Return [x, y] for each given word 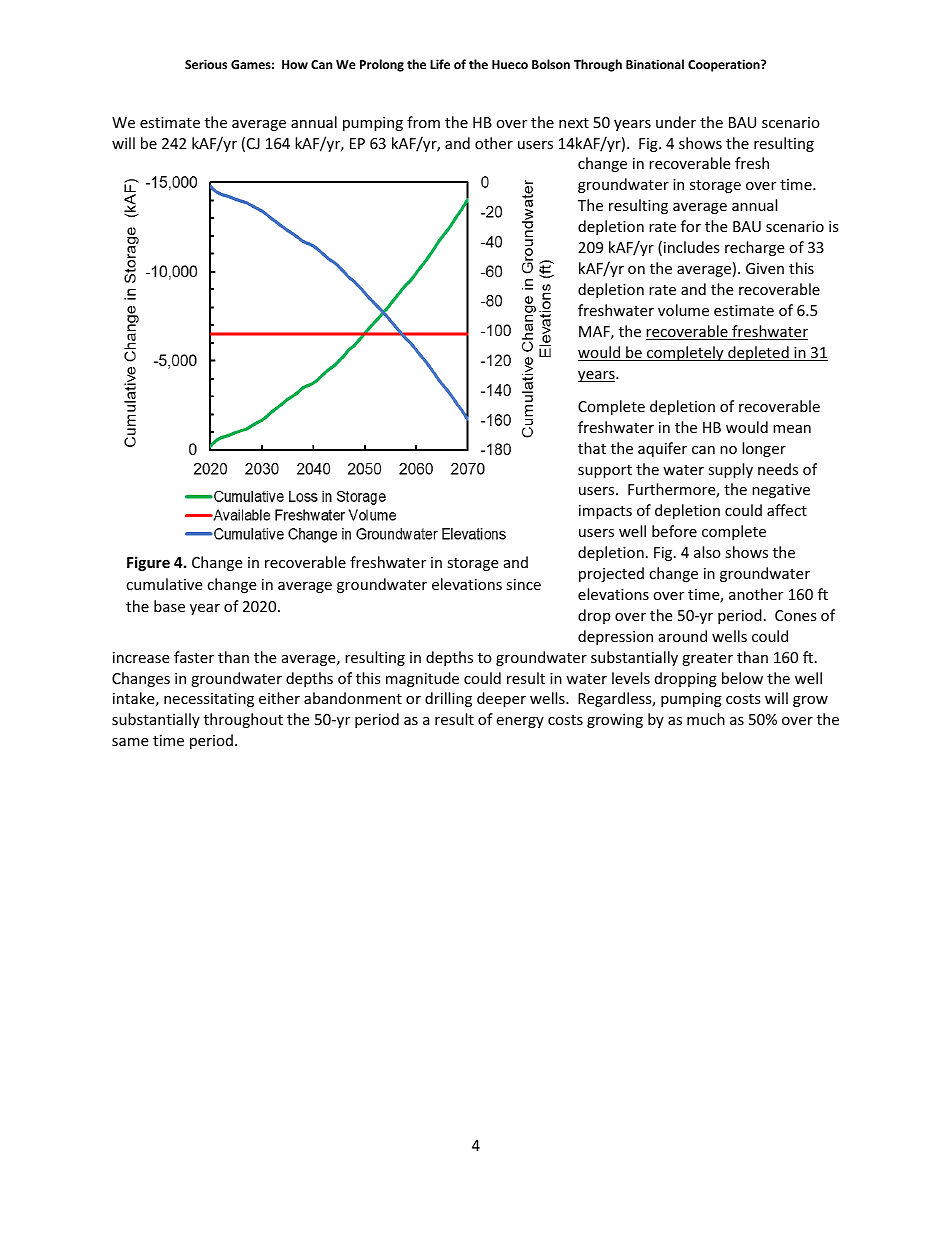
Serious [206, 64]
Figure [148, 563]
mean [792, 429]
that [592, 448]
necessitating [209, 700]
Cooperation [725, 65]
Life [440, 64]
